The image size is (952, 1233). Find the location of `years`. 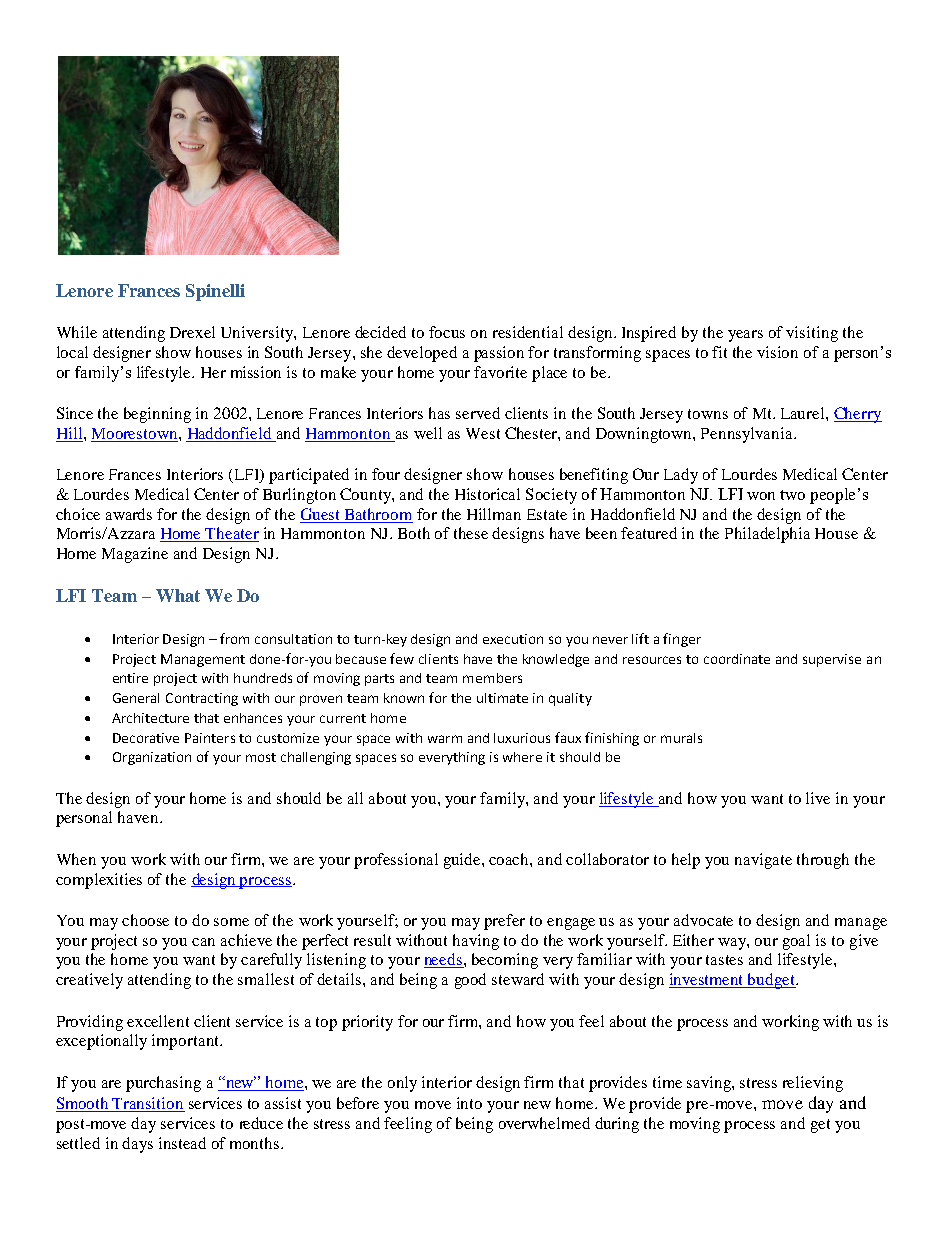

years is located at coordinates (745, 336).
